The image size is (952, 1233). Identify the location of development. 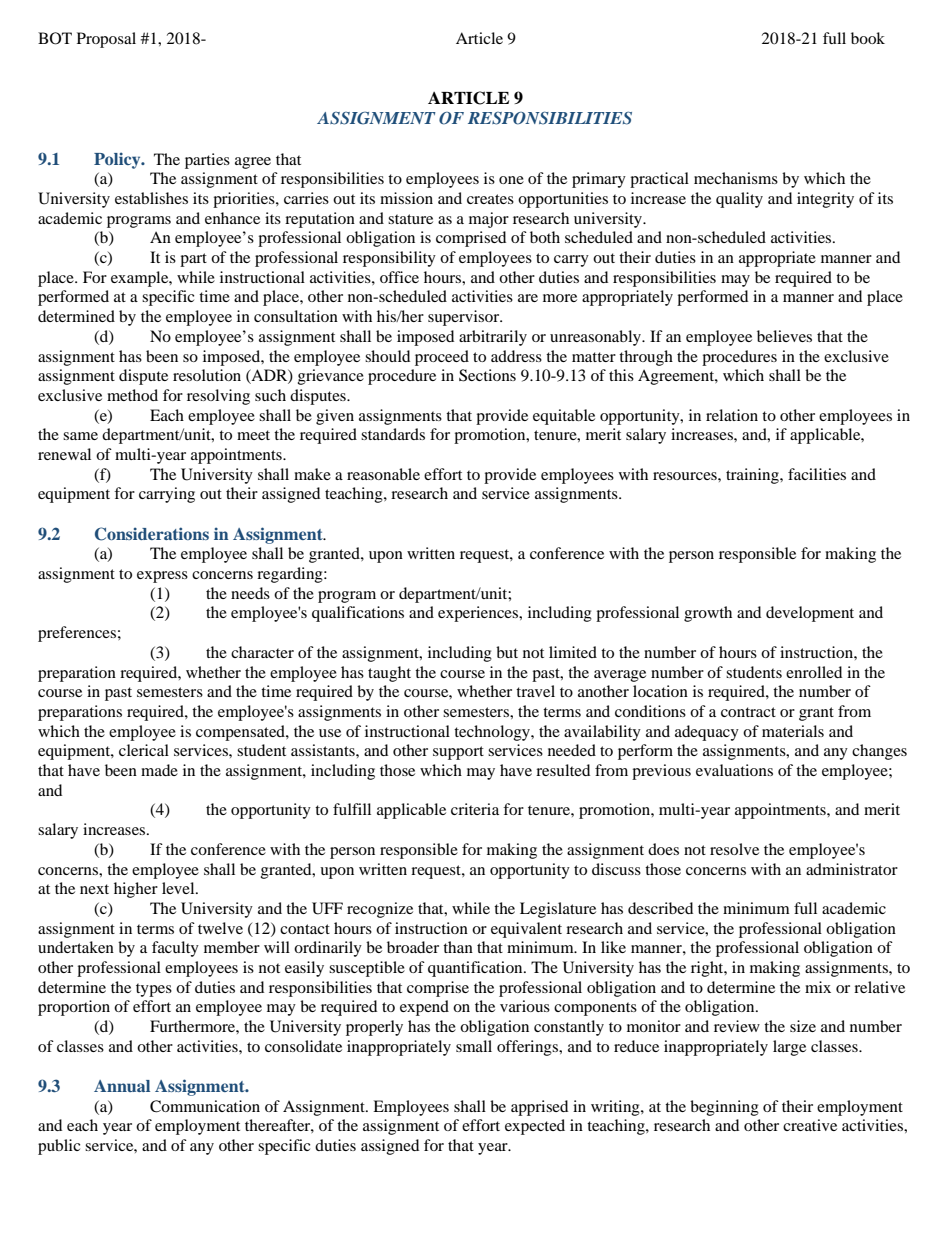
(810, 614).
